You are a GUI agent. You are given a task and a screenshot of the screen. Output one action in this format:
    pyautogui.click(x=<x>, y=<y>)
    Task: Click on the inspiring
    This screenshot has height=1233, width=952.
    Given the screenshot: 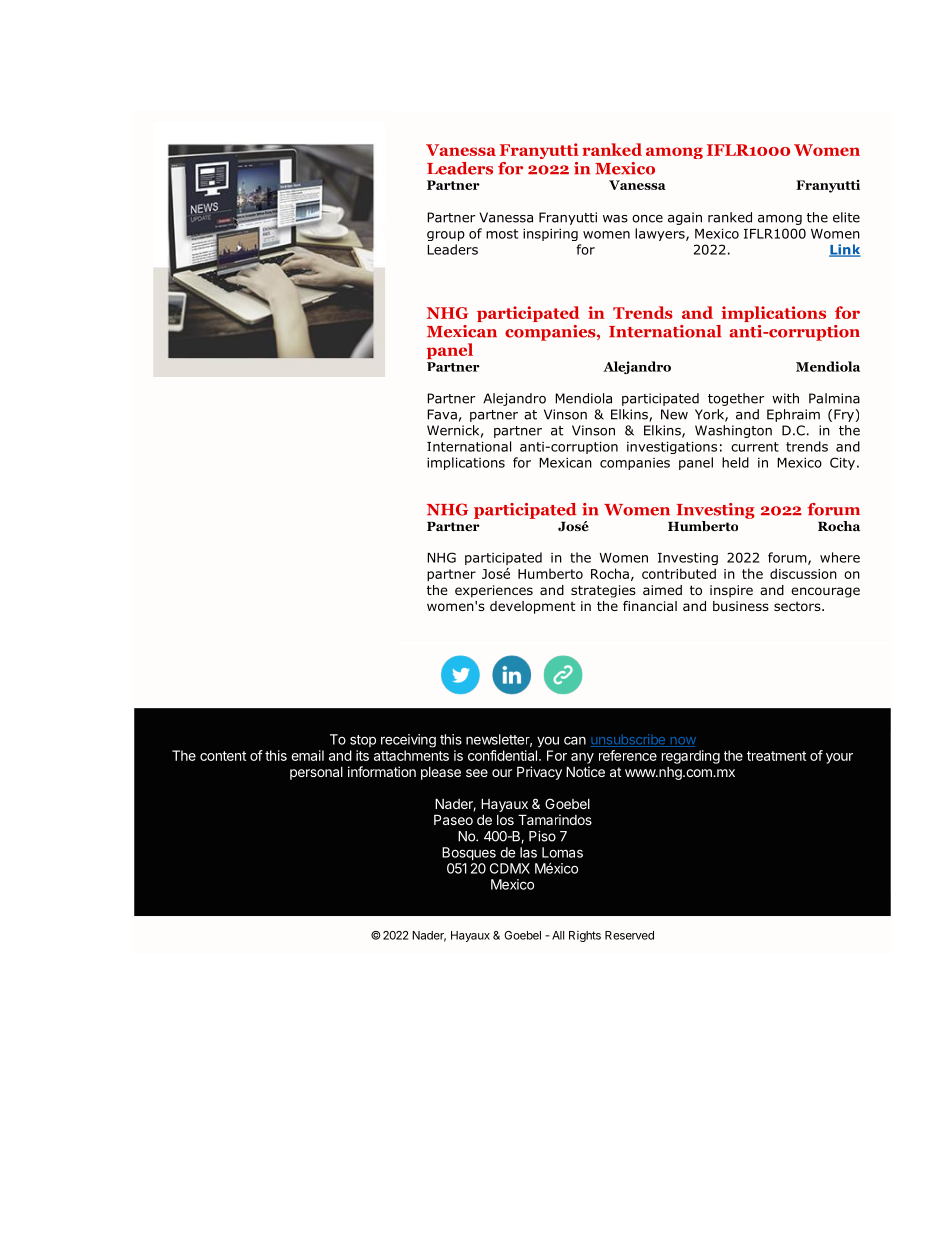 What is the action you would take?
    pyautogui.click(x=550, y=234)
